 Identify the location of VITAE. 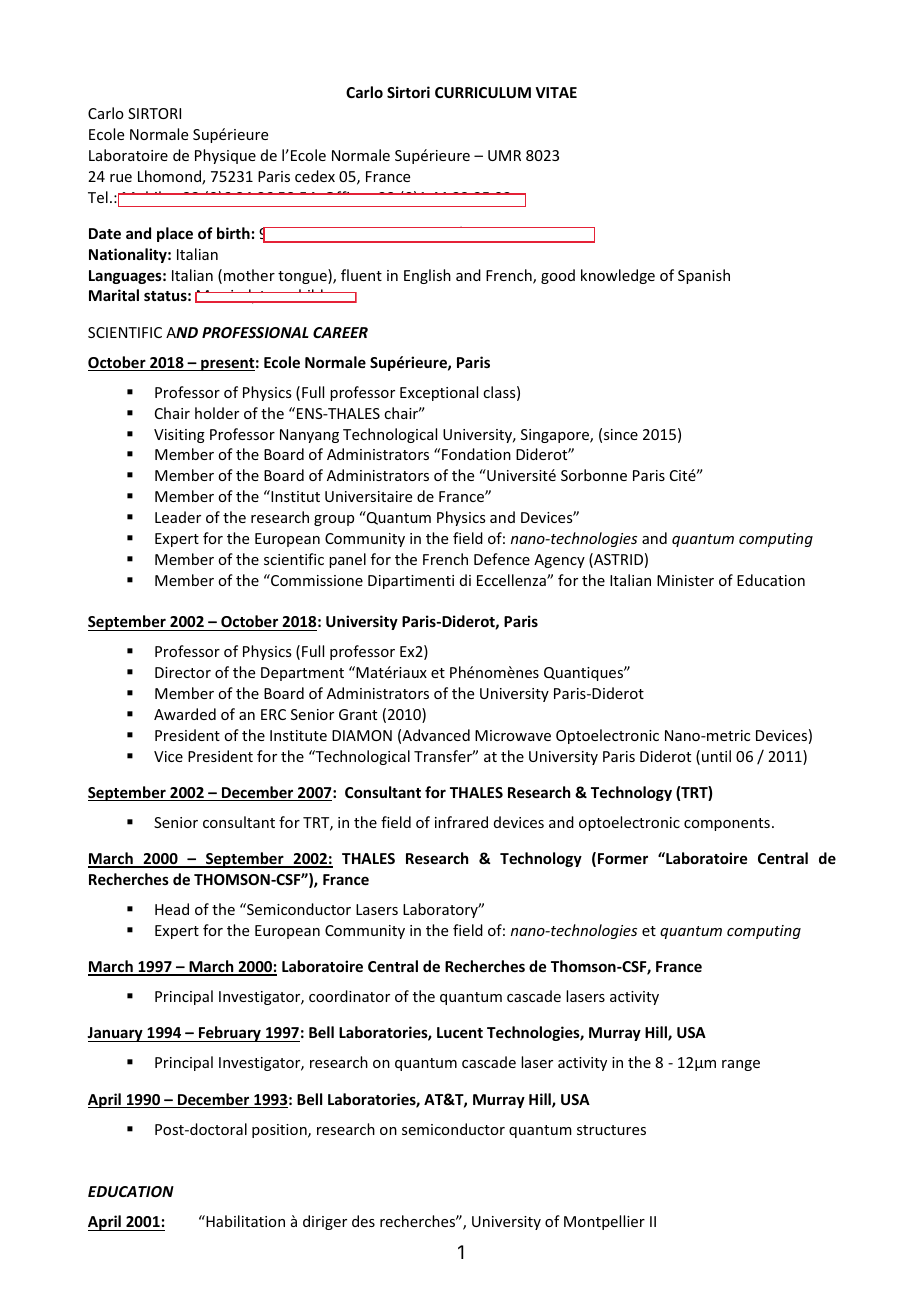
(556, 92).
